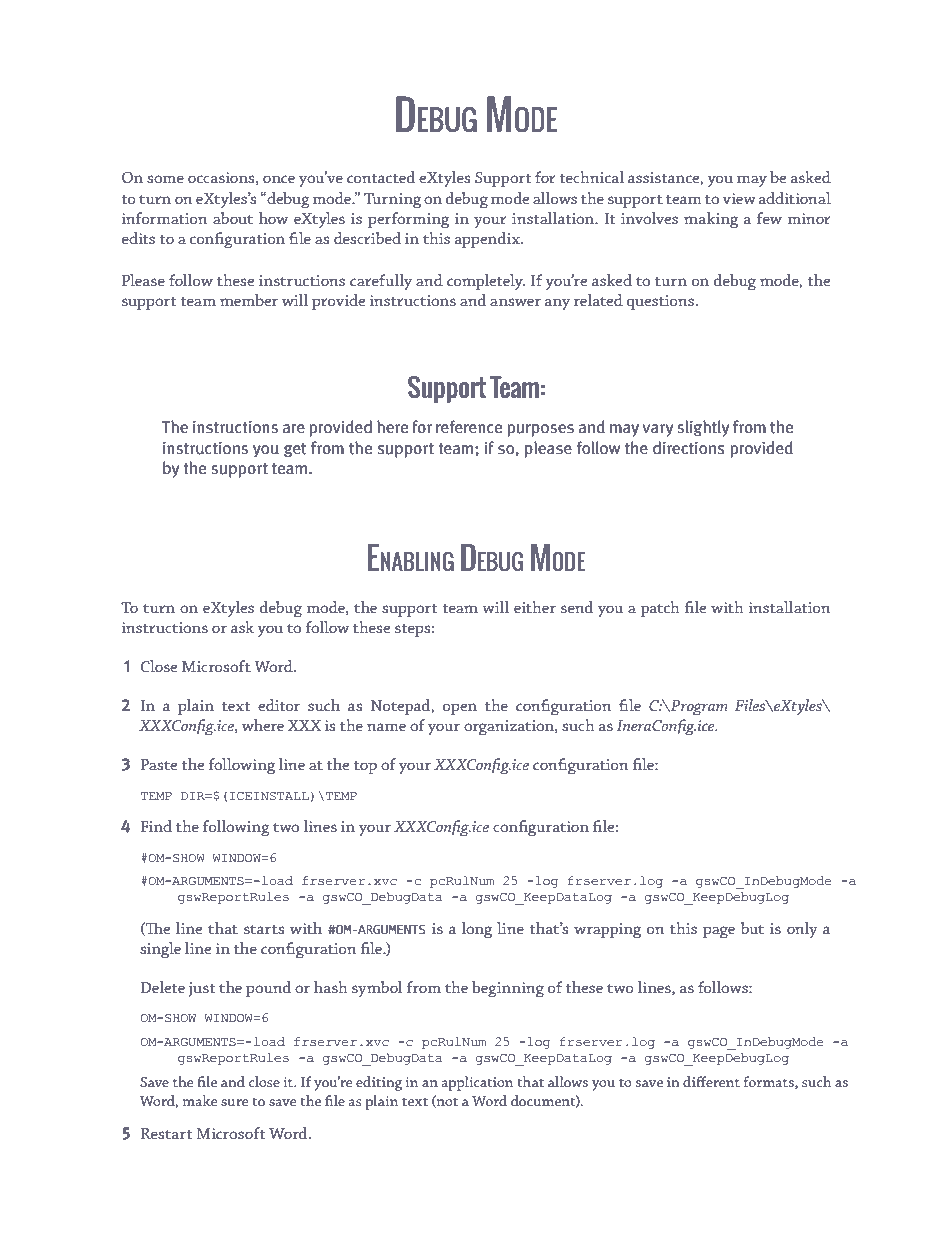 The height and width of the page is (1233, 952). What do you see at coordinates (234, 1102) in the page?
I see `sure` at bounding box center [234, 1102].
